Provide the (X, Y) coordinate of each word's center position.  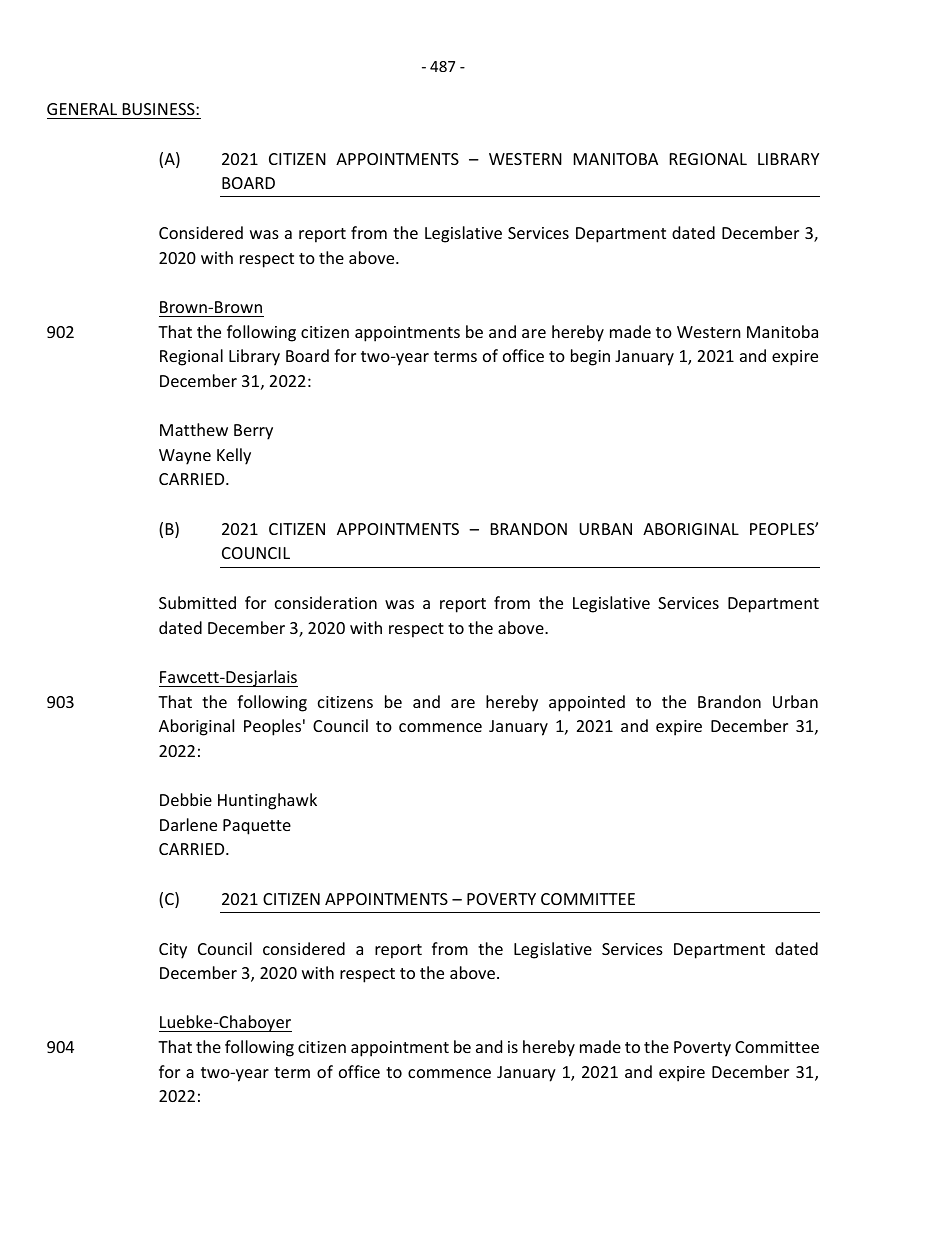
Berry (253, 432)
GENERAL (82, 109)
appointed (587, 703)
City (173, 951)
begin (590, 357)
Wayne (185, 457)
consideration (326, 602)
